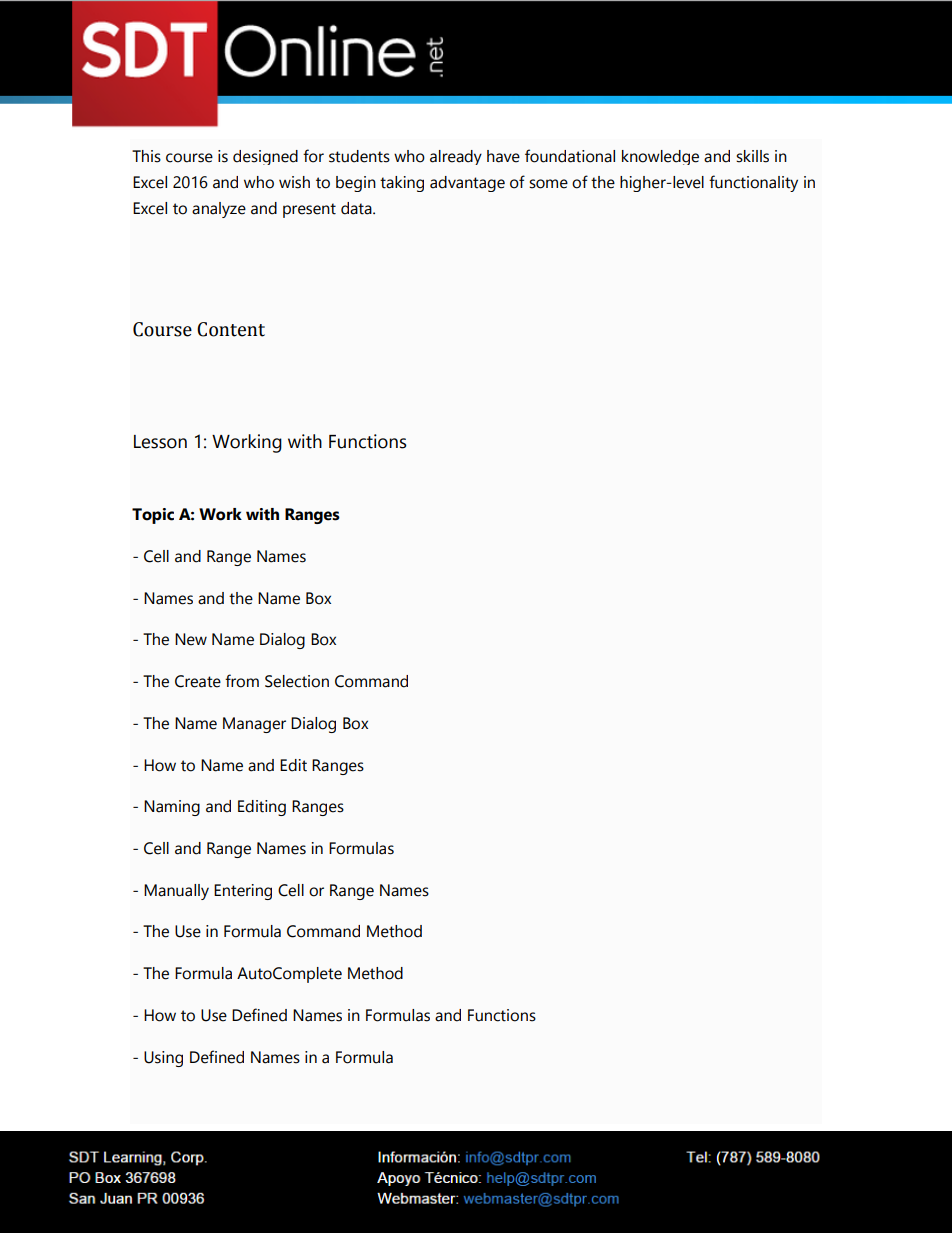  Describe the element at coordinates (753, 183) in the image. I see `functionality` at that location.
